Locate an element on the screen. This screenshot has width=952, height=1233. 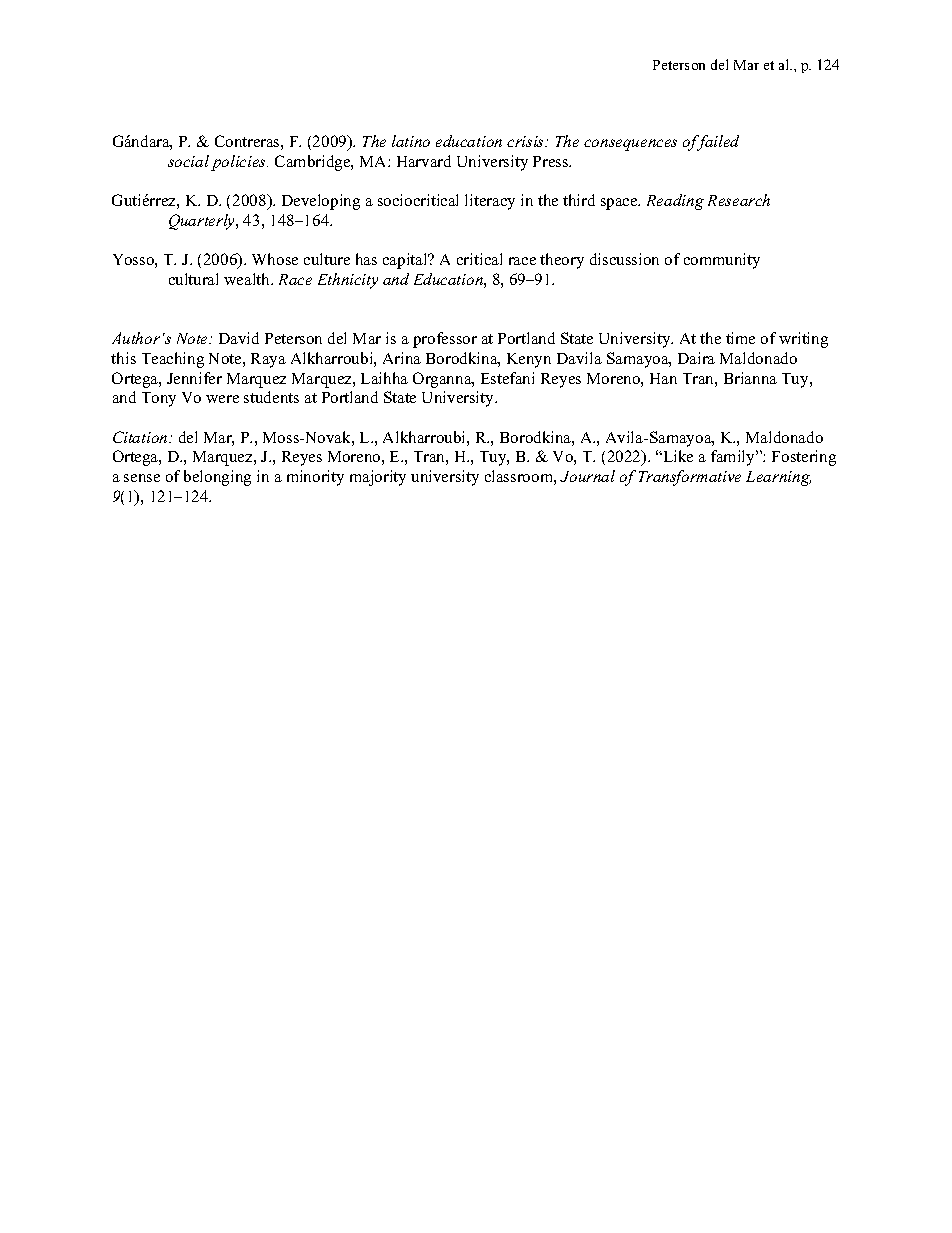
belonging is located at coordinates (217, 478).
